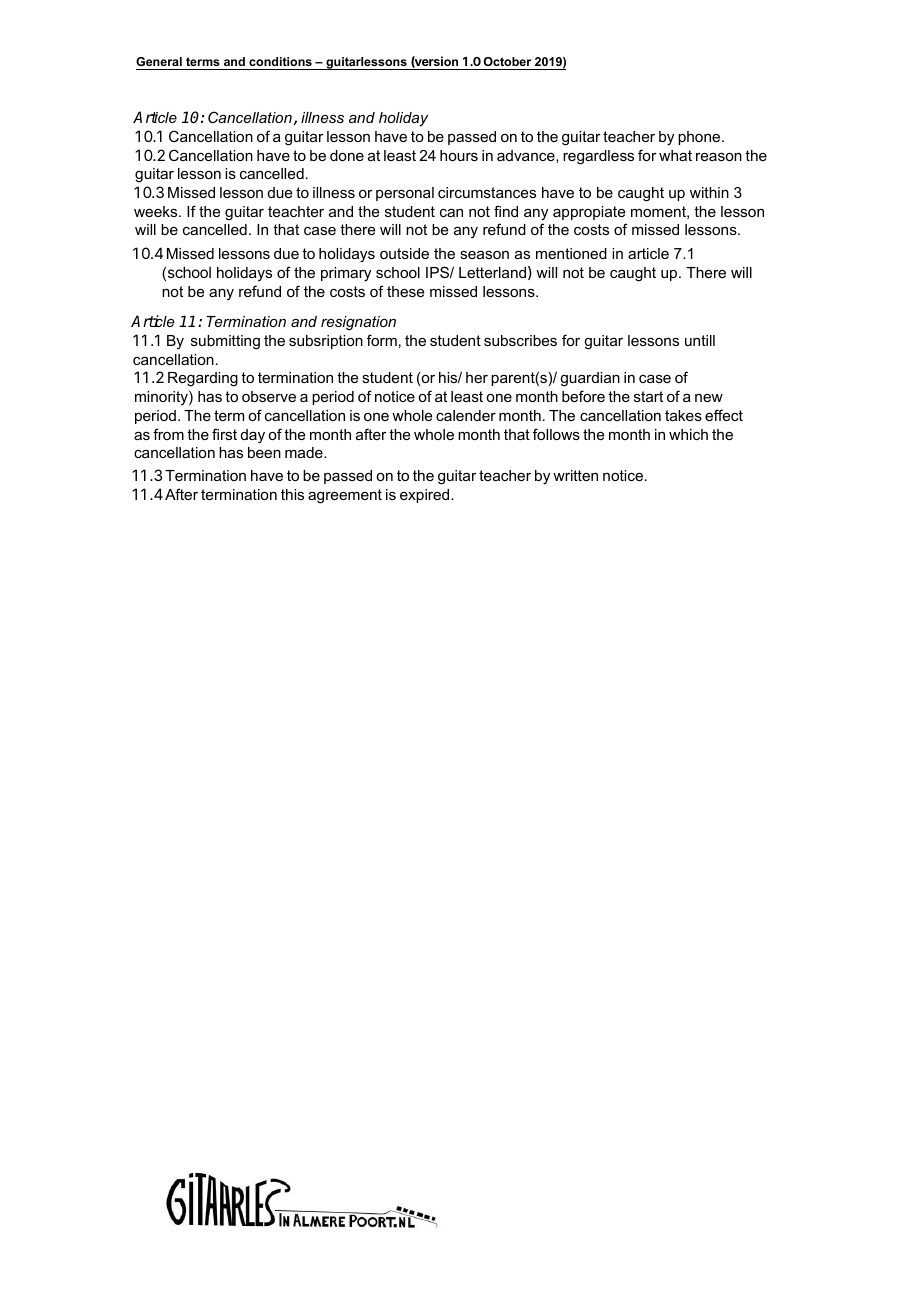 The image size is (924, 1309). I want to click on phone, so click(700, 138).
